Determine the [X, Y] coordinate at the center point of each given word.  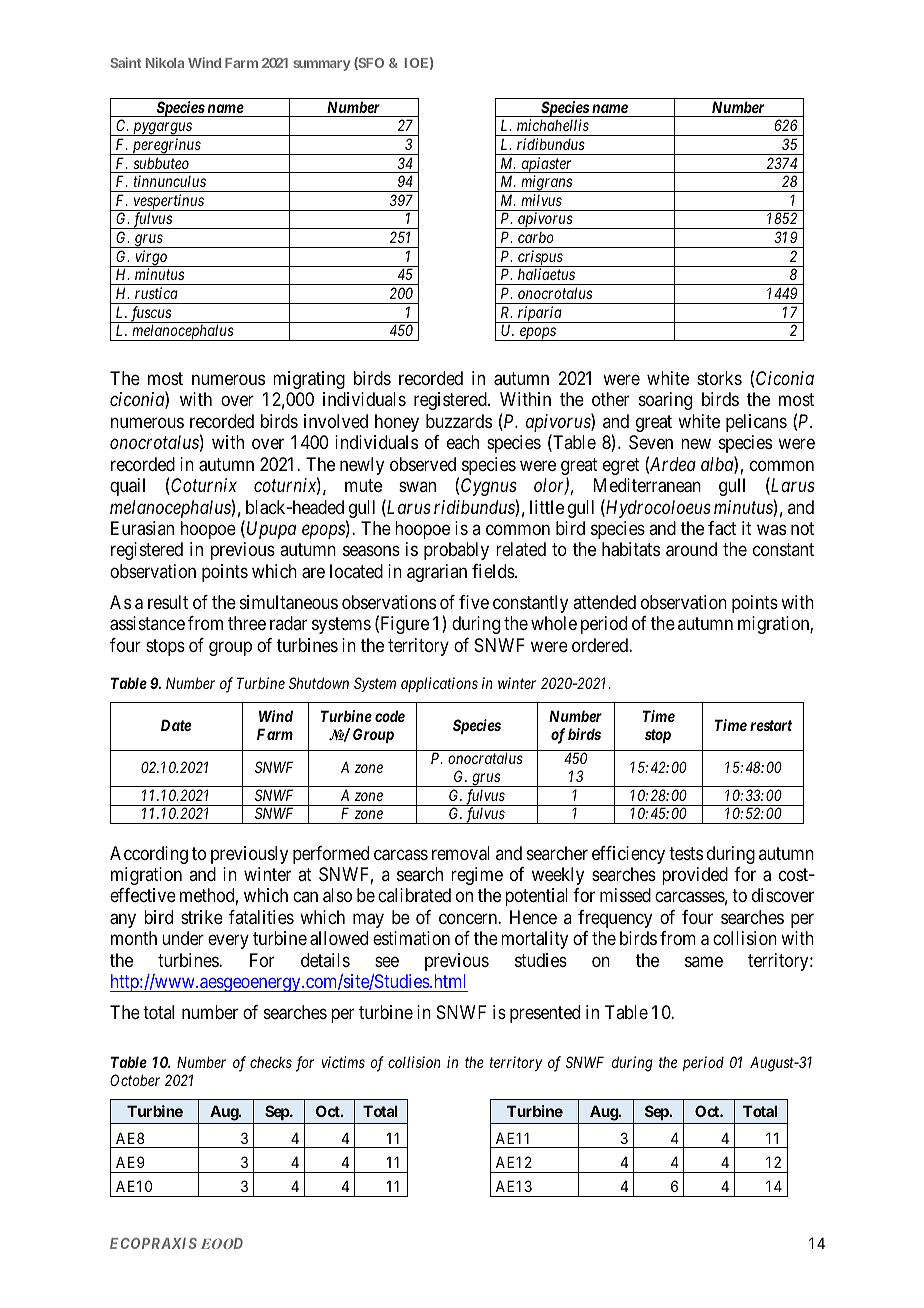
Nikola [165, 62]
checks [271, 1062]
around [691, 549]
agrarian [437, 573]
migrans [546, 183]
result [168, 602]
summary [321, 65]
